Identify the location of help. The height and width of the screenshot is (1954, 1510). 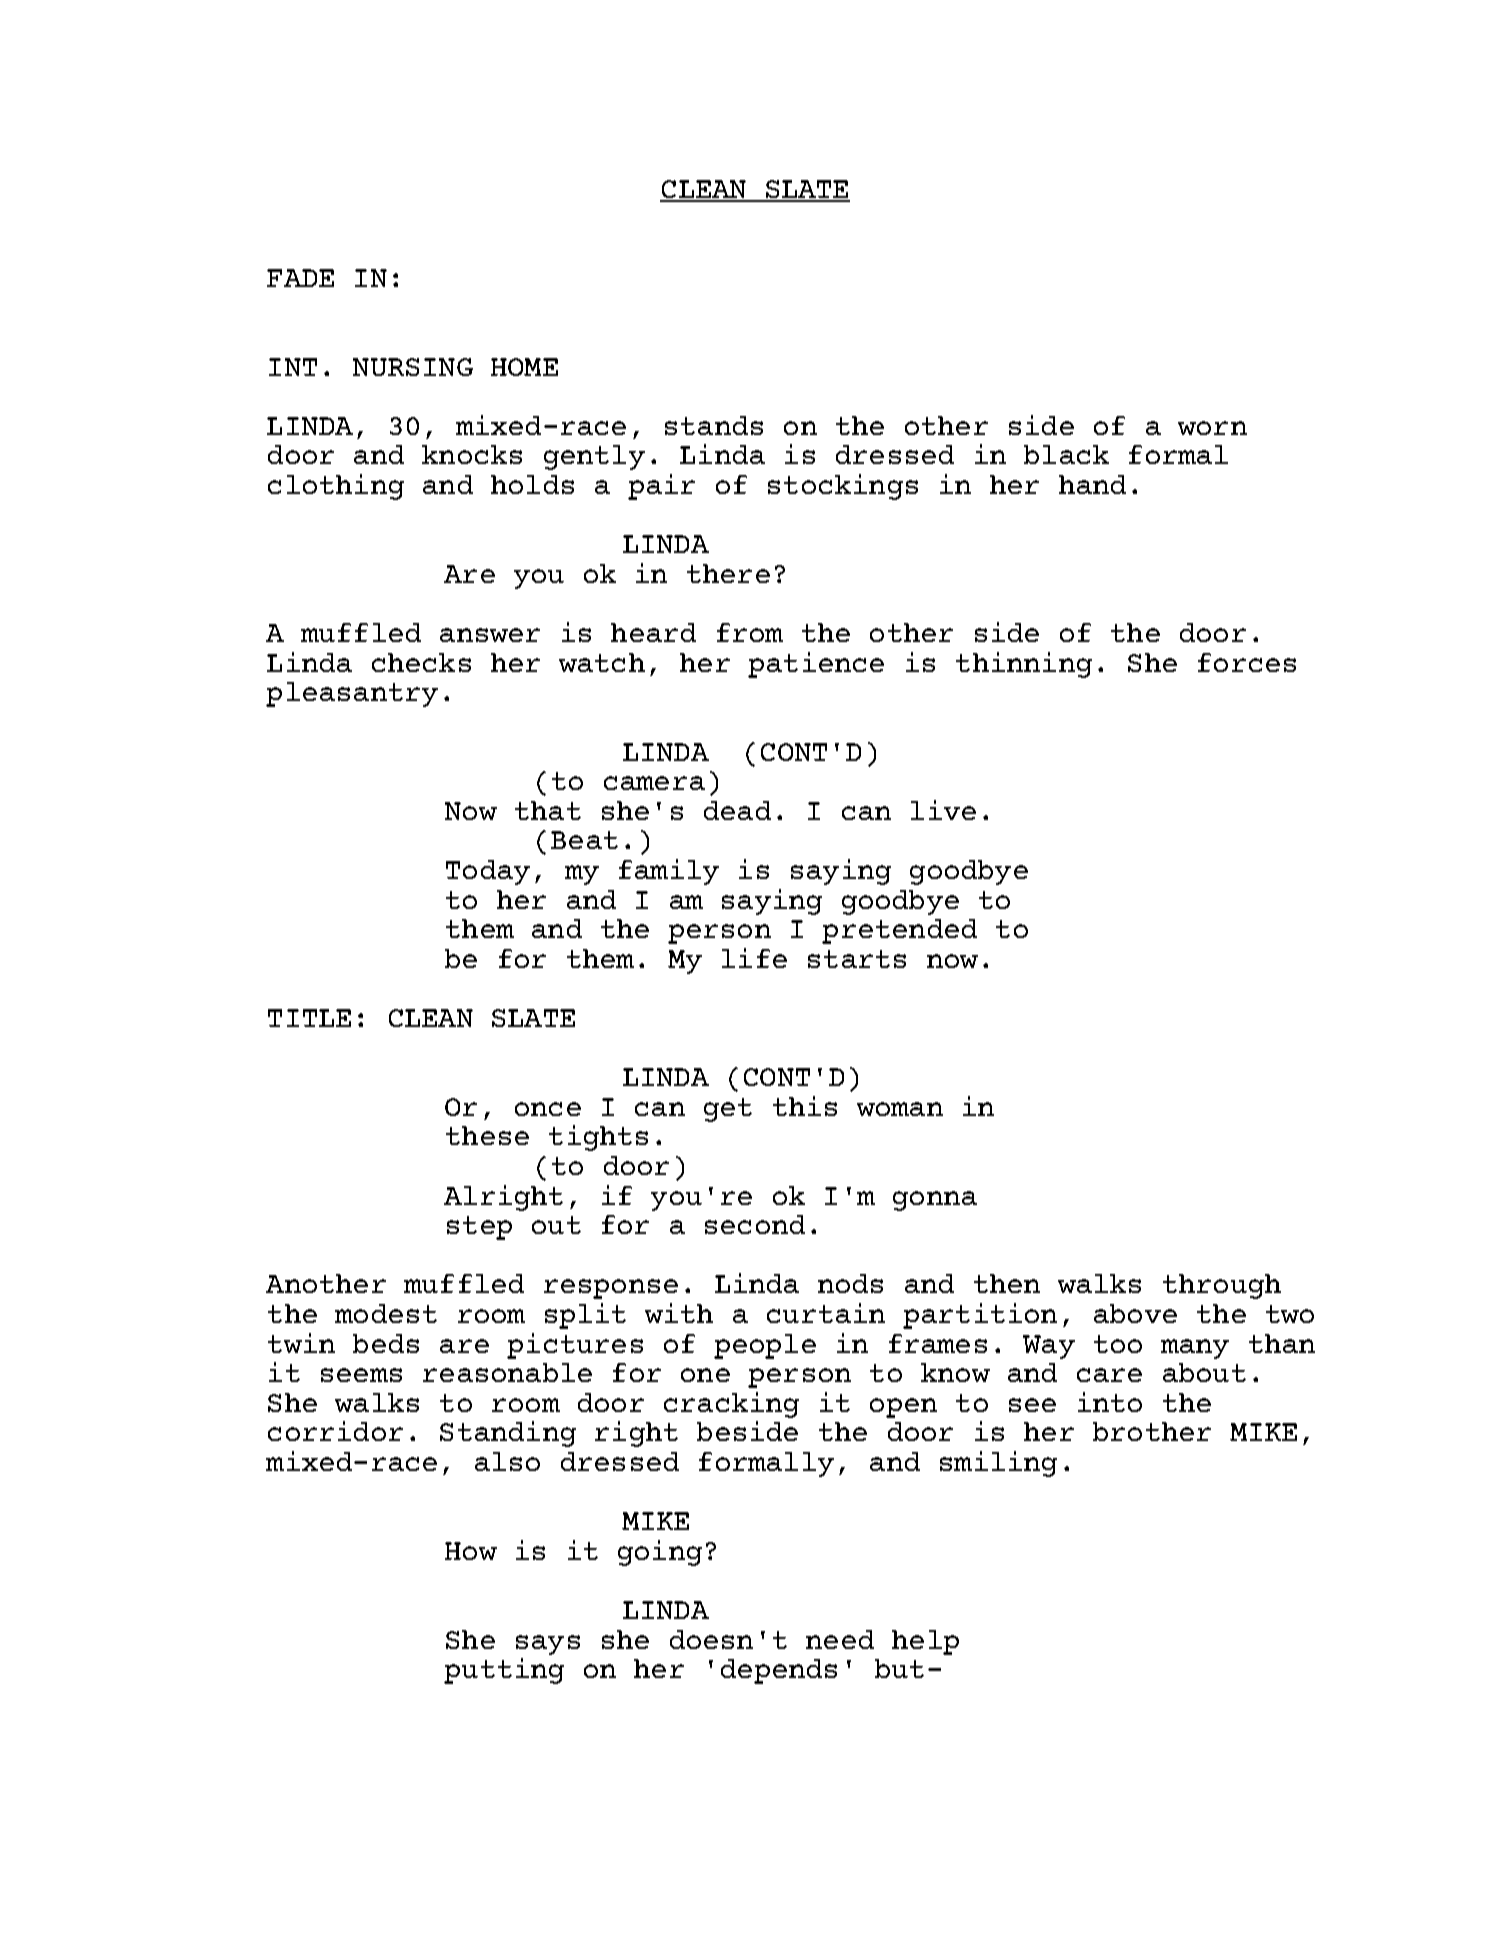
(925, 1642).
